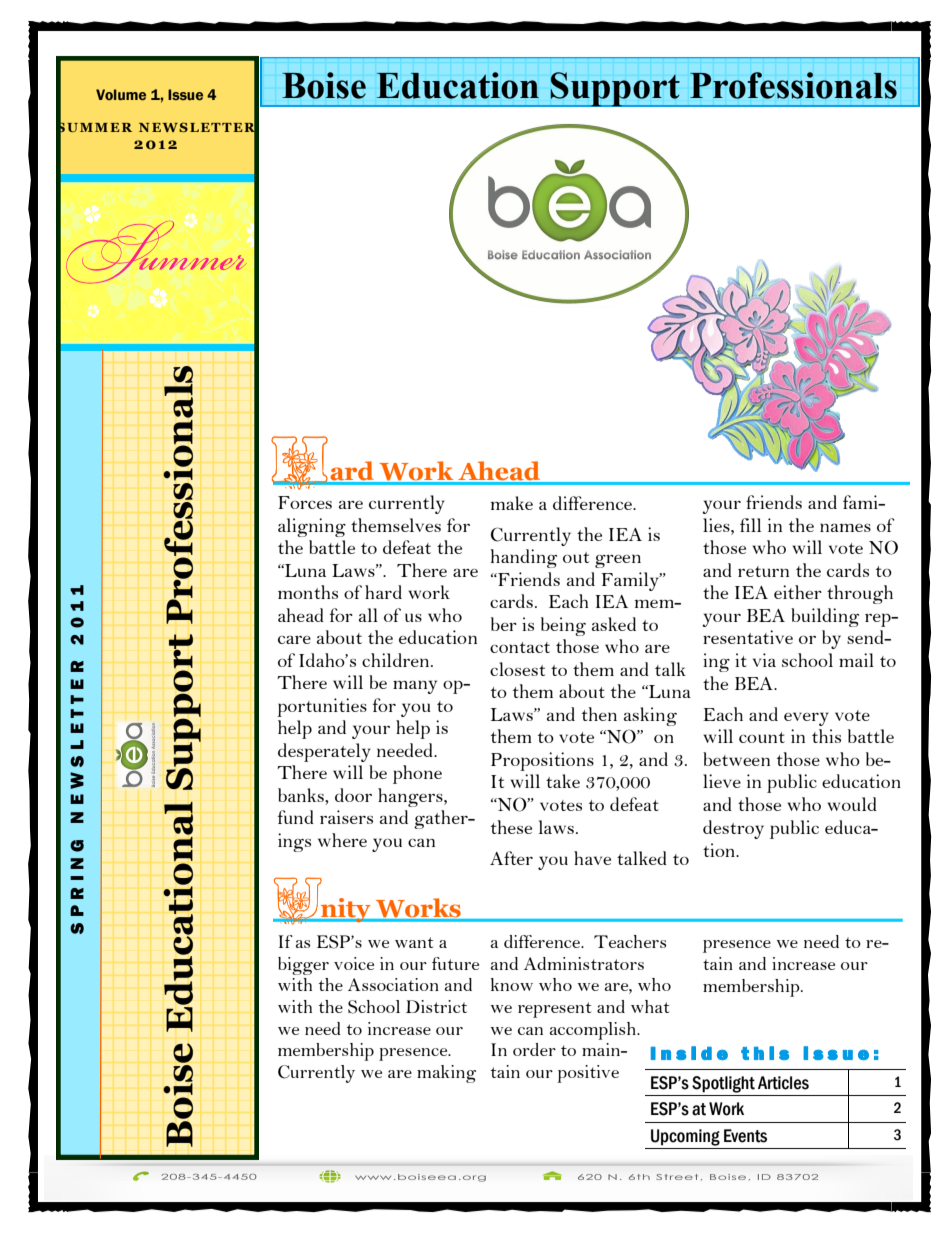 The image size is (952, 1233). Describe the element at coordinates (121, 95) in the screenshot. I see `Volume` at that location.
